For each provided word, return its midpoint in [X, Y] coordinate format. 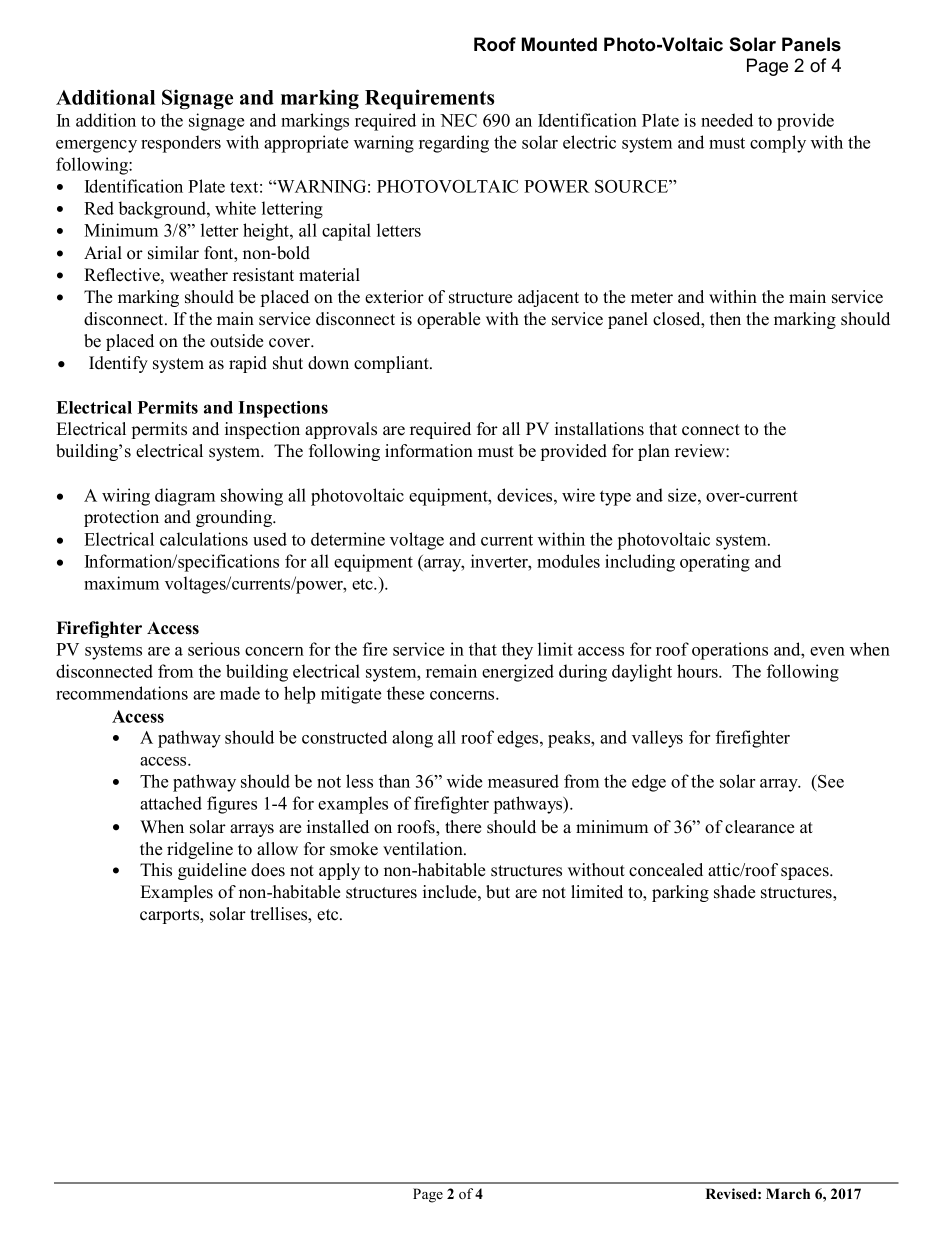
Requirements [430, 99]
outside [236, 341]
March [788, 1193]
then [725, 319]
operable [448, 320]
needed [727, 120]
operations [730, 651]
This [156, 870]
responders [181, 144]
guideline [212, 871]
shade [734, 892]
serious [214, 649]
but [498, 892]
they [517, 651]
